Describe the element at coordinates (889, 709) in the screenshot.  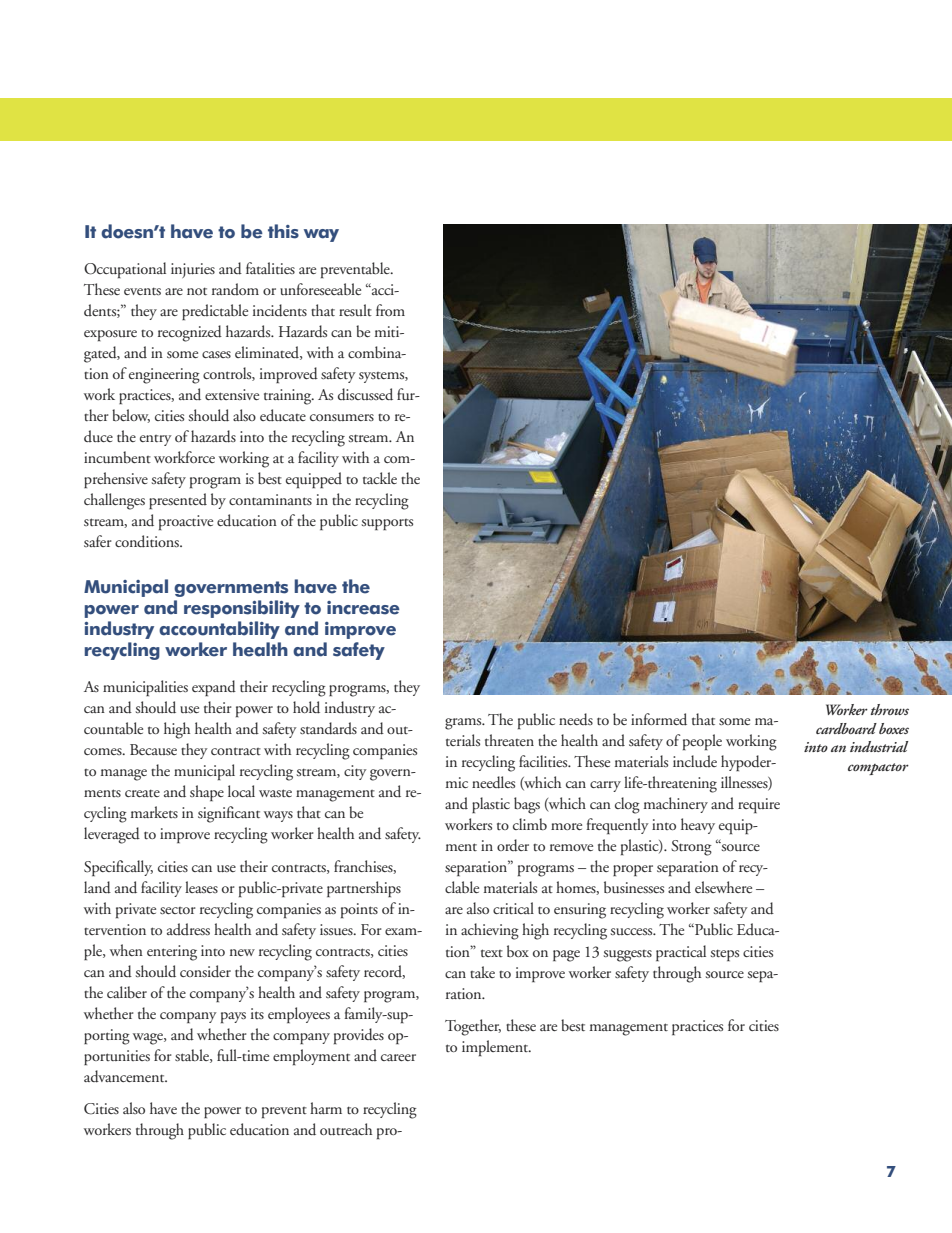
I see `throws` at that location.
